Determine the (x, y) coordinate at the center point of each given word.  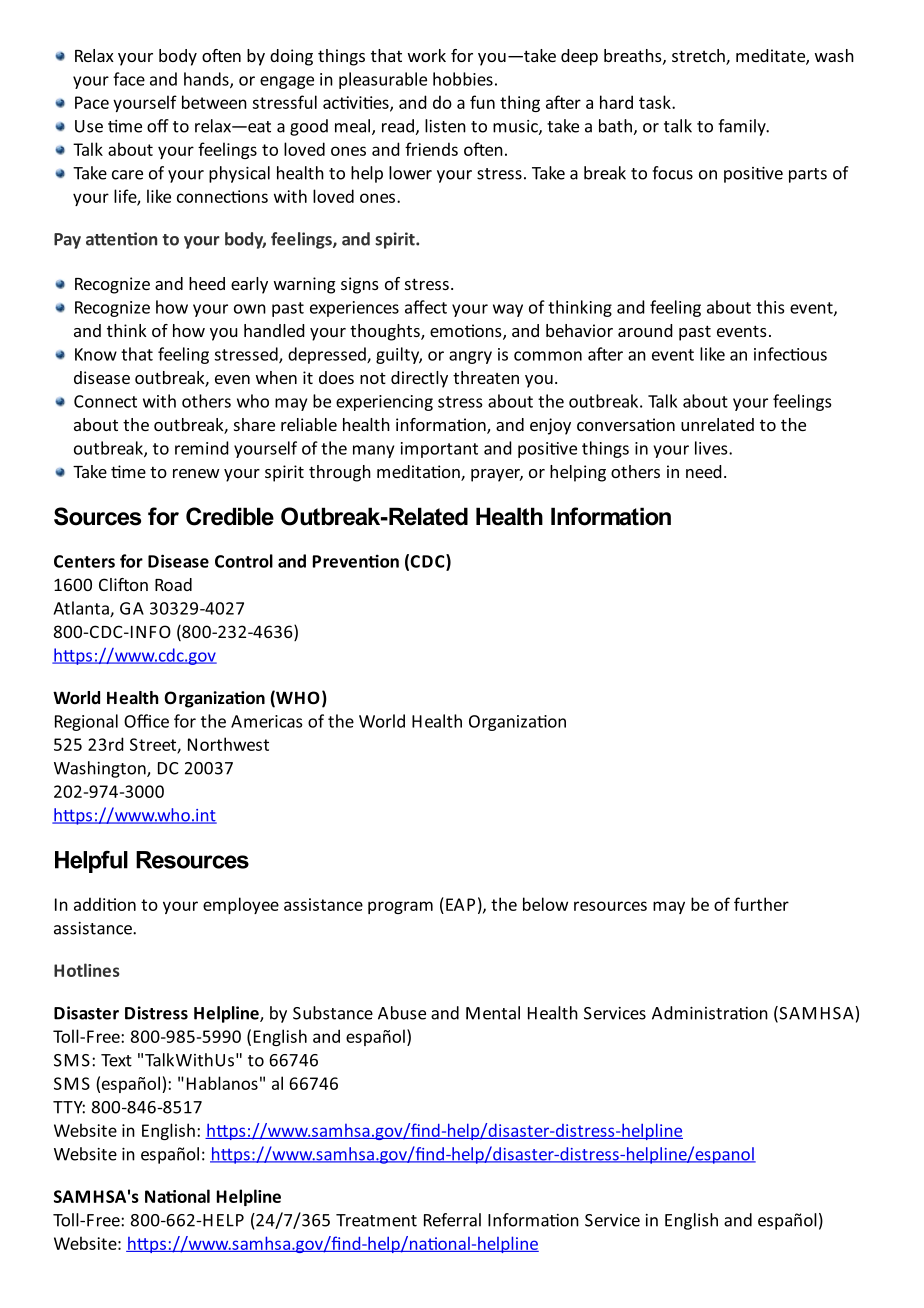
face (129, 79)
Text (116, 1060)
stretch (699, 57)
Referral (452, 1220)
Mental (493, 1013)
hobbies (463, 79)
